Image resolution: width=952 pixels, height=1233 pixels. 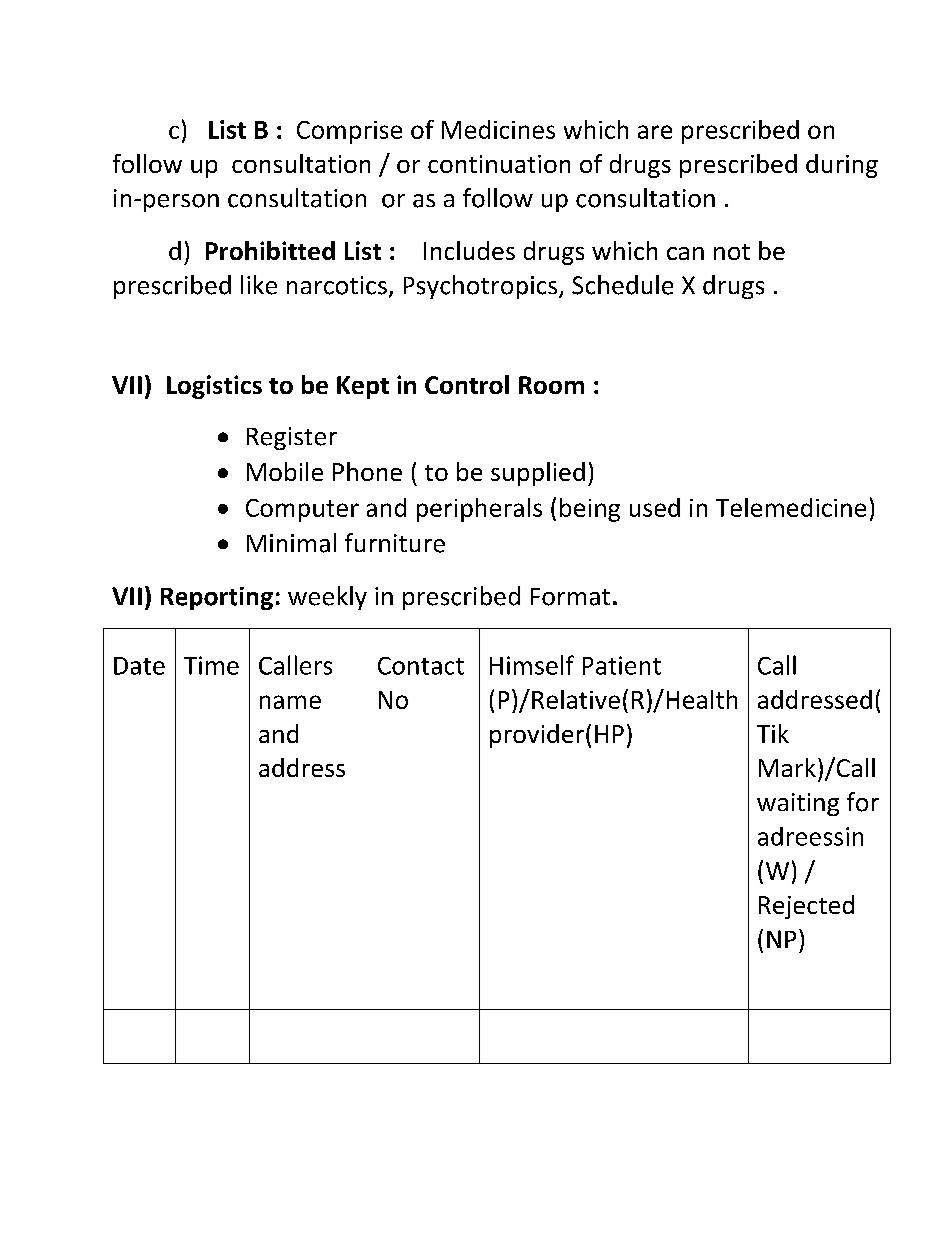 I want to click on Rejected, so click(x=806, y=907).
